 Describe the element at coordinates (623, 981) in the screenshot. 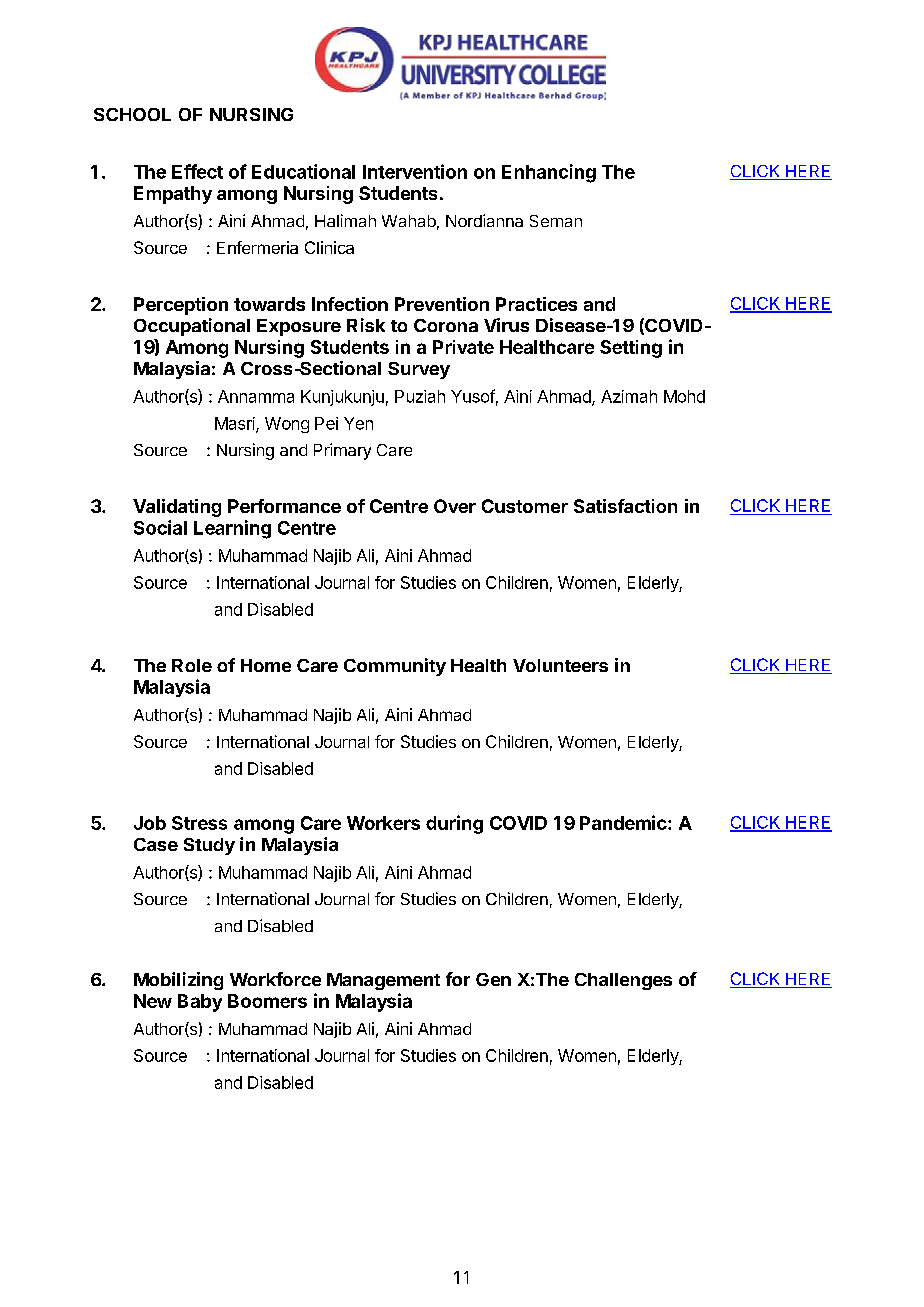

I see `Challenges` at that location.
